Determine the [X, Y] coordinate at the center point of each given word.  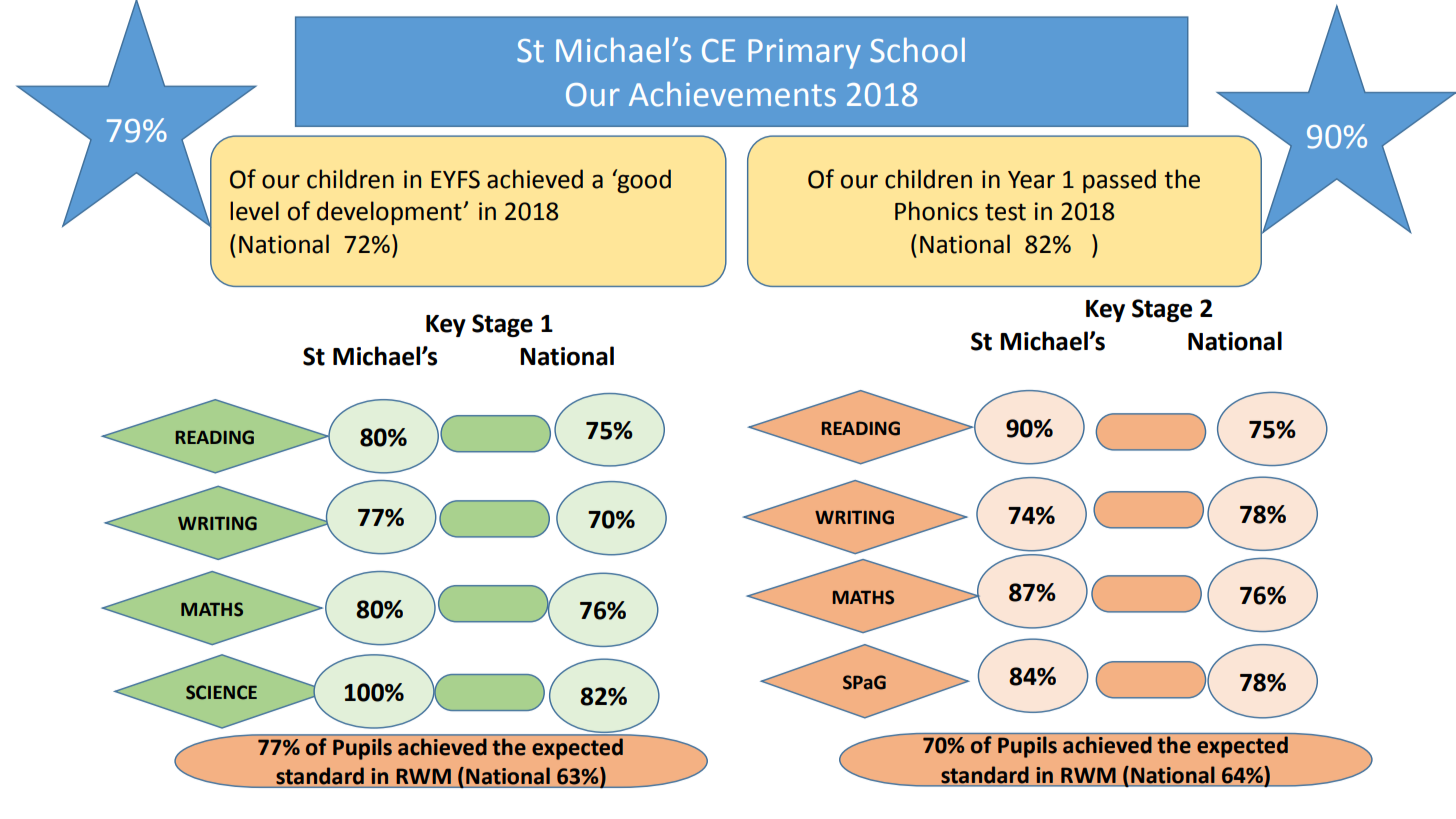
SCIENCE [221, 692]
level [254, 211]
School [917, 50]
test [1005, 212]
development [390, 213]
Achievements [732, 94]
